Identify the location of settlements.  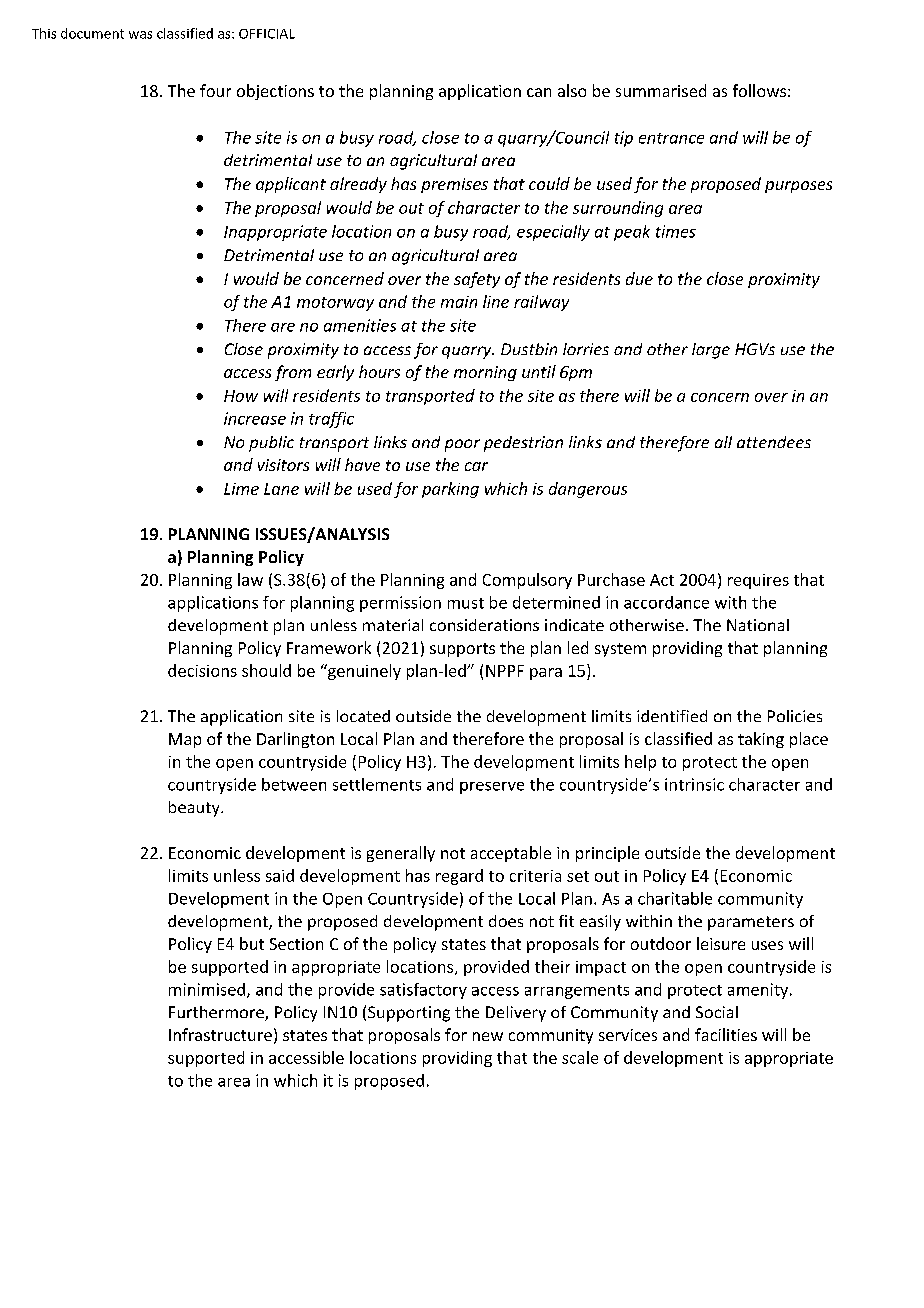
(377, 784).
